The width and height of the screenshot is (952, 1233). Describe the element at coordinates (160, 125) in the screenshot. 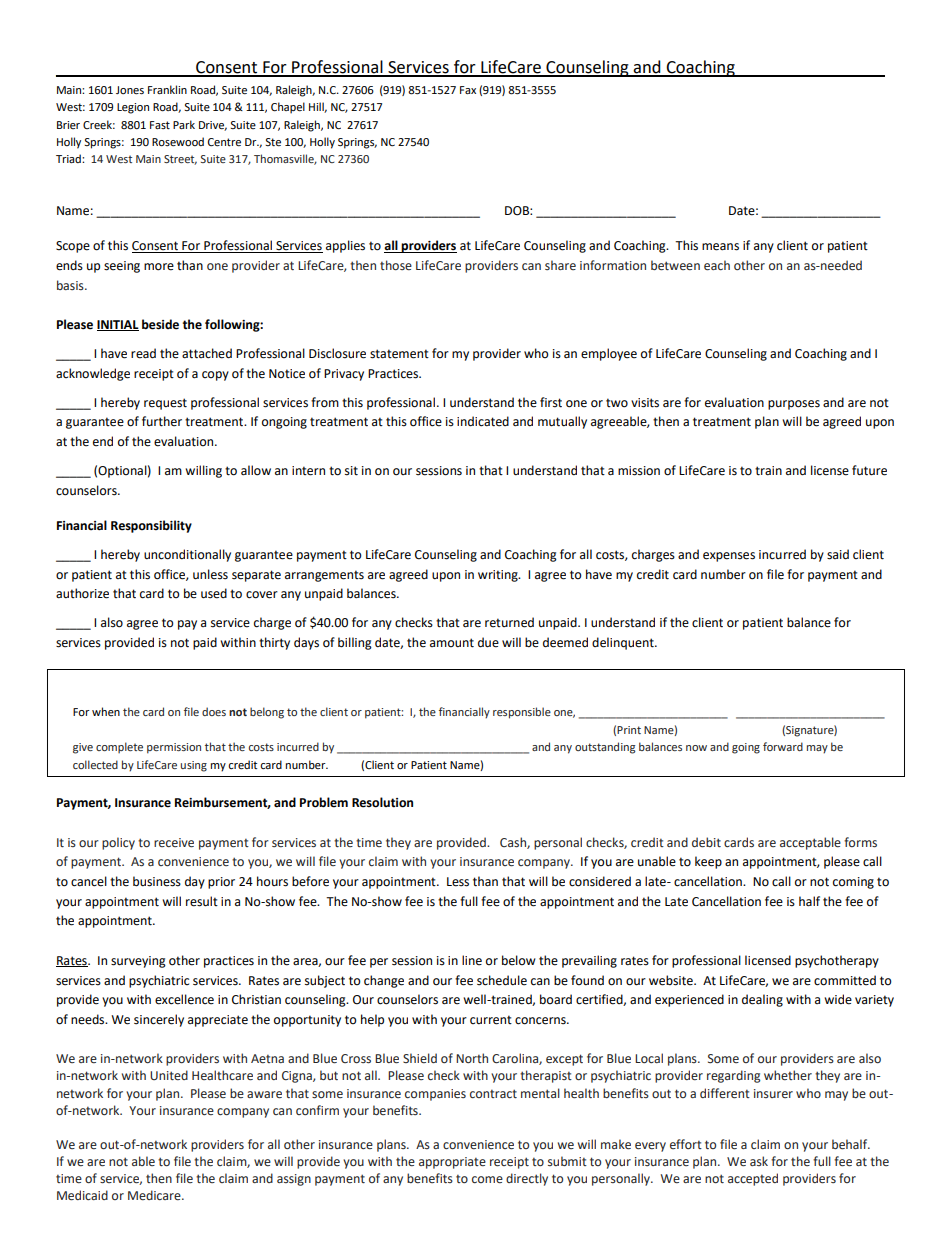

I see `Fast` at that location.
